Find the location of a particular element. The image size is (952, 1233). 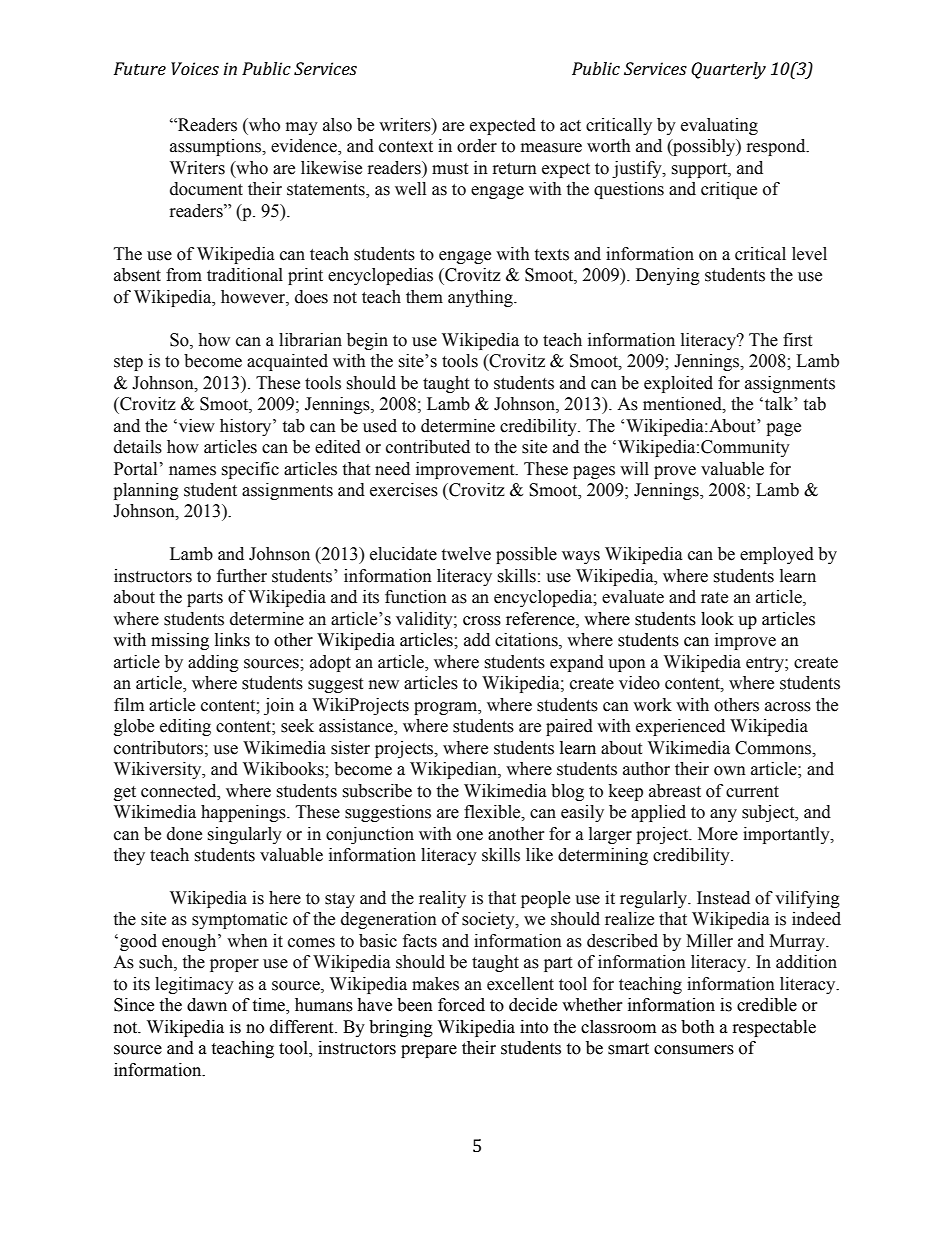

further is located at coordinates (242, 576).
